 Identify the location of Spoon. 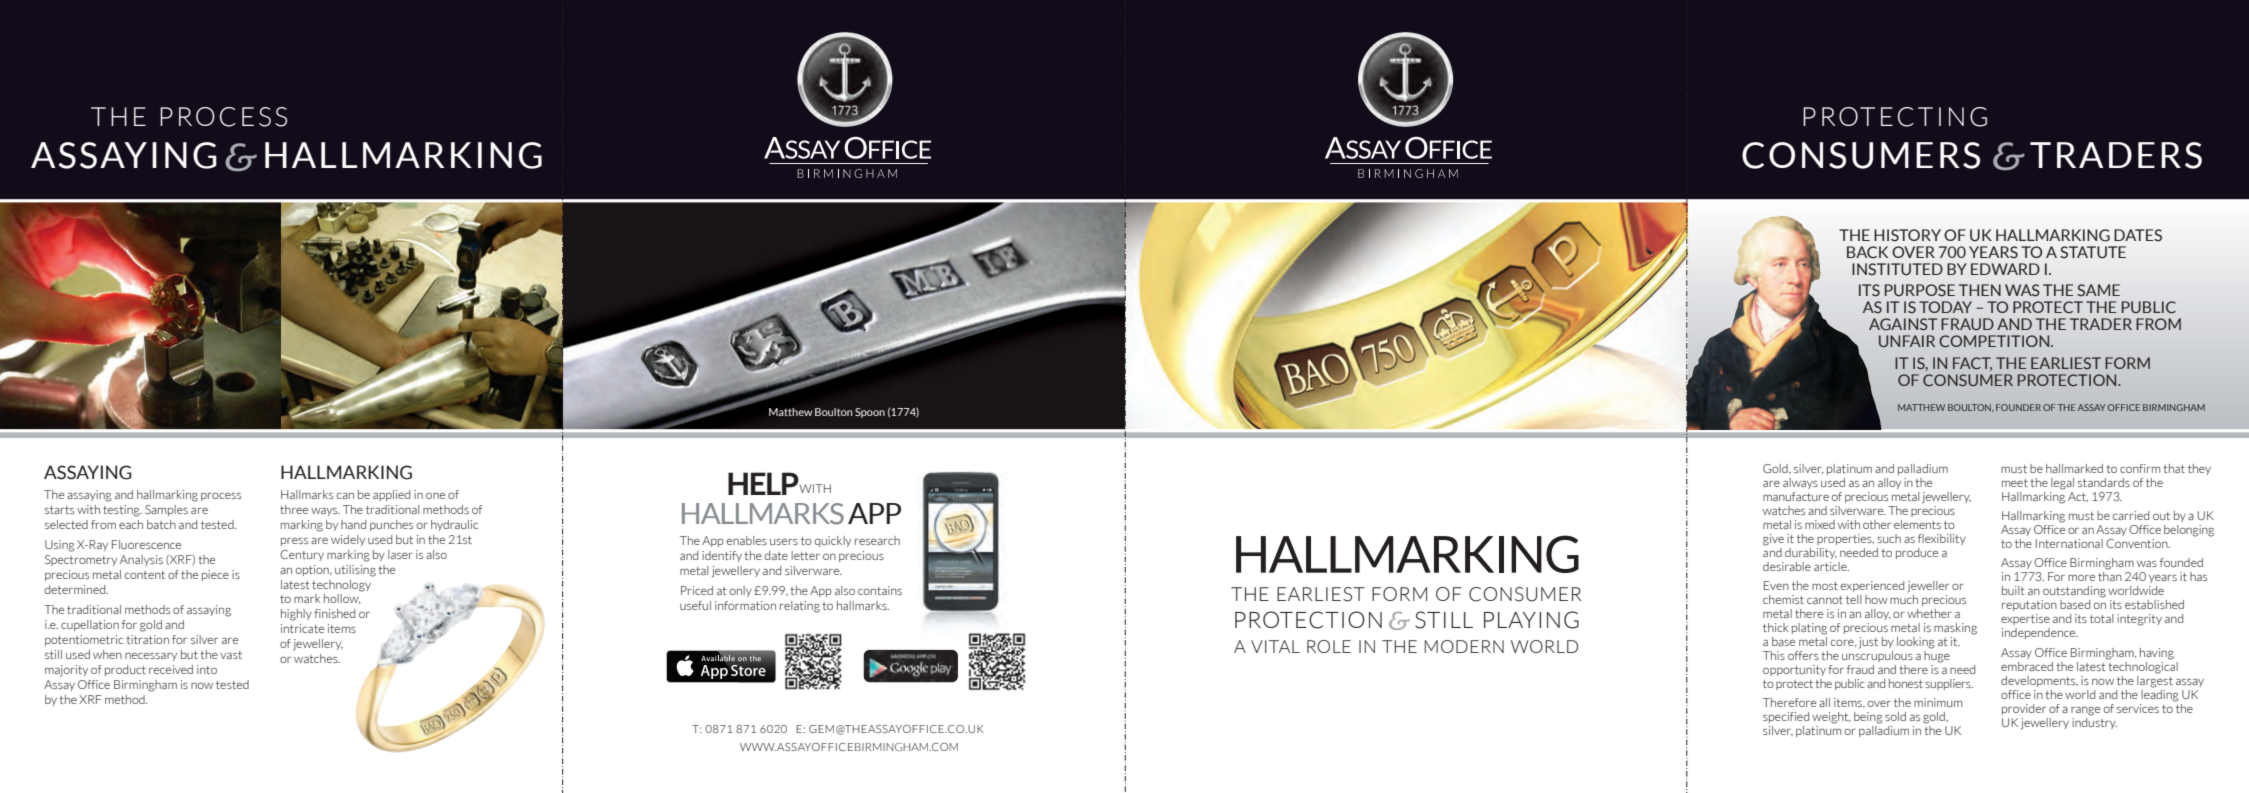
(870, 413).
